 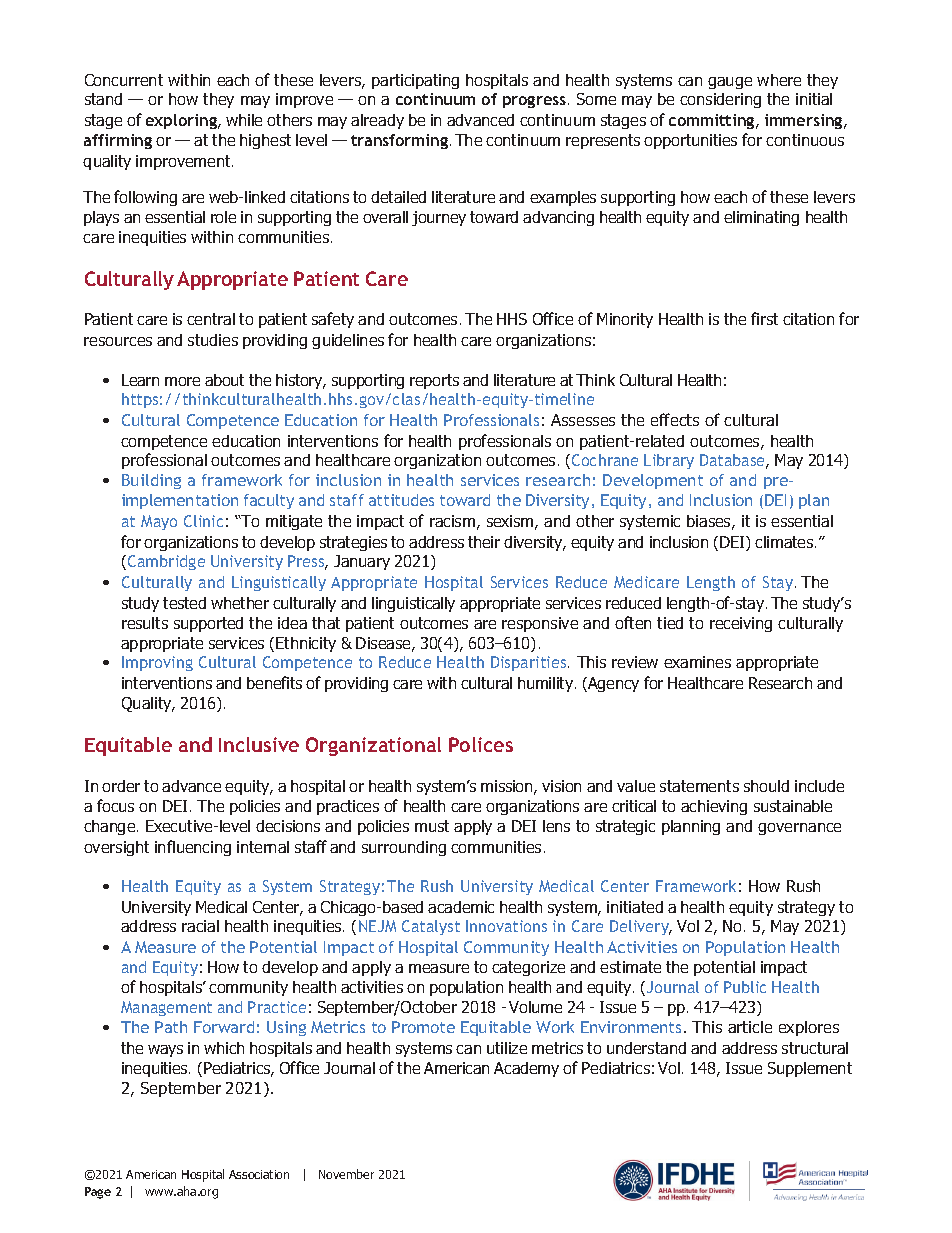 What do you see at coordinates (346, 1174) in the document?
I see `November` at bounding box center [346, 1174].
